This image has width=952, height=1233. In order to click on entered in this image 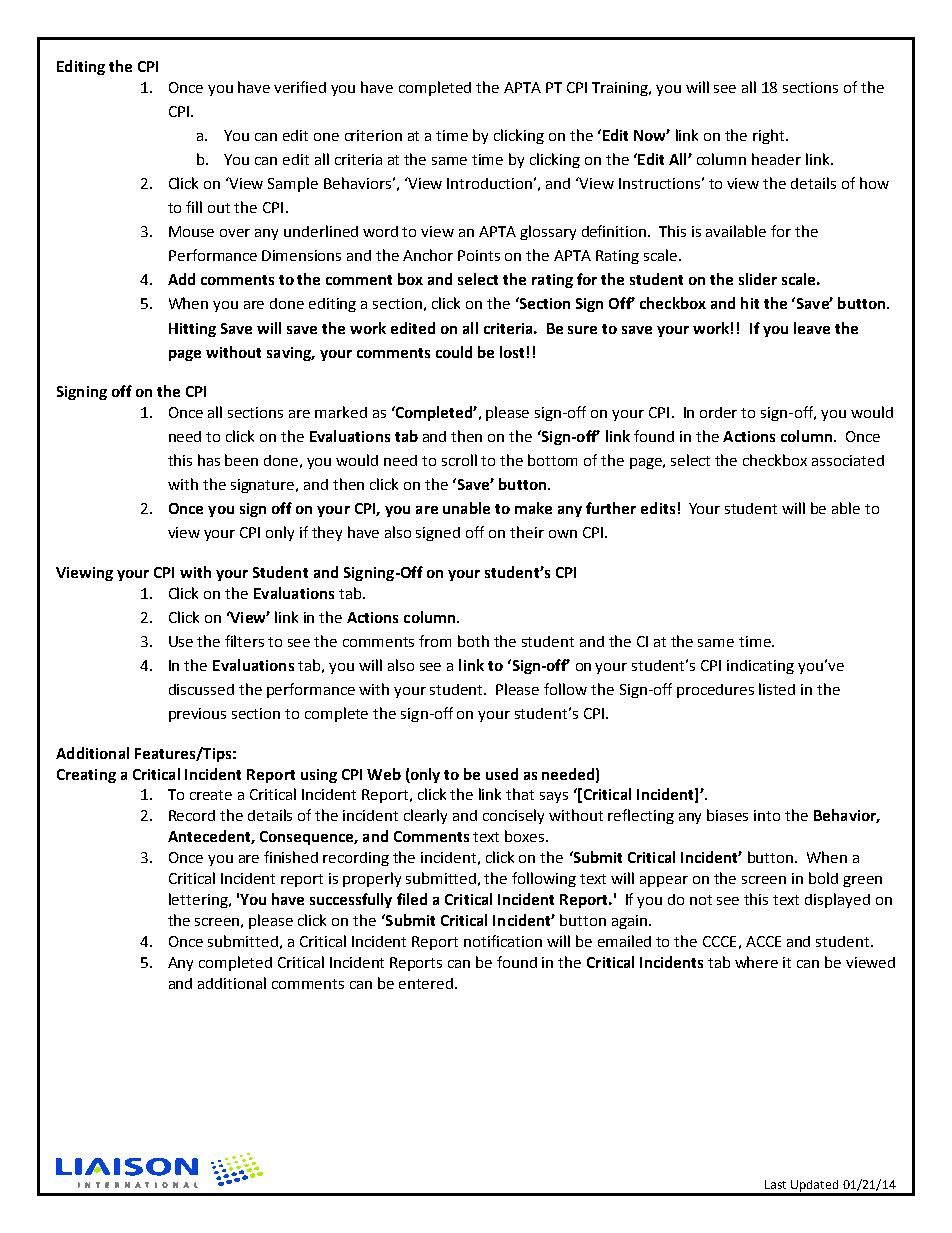, I will do `click(427, 983)`.
